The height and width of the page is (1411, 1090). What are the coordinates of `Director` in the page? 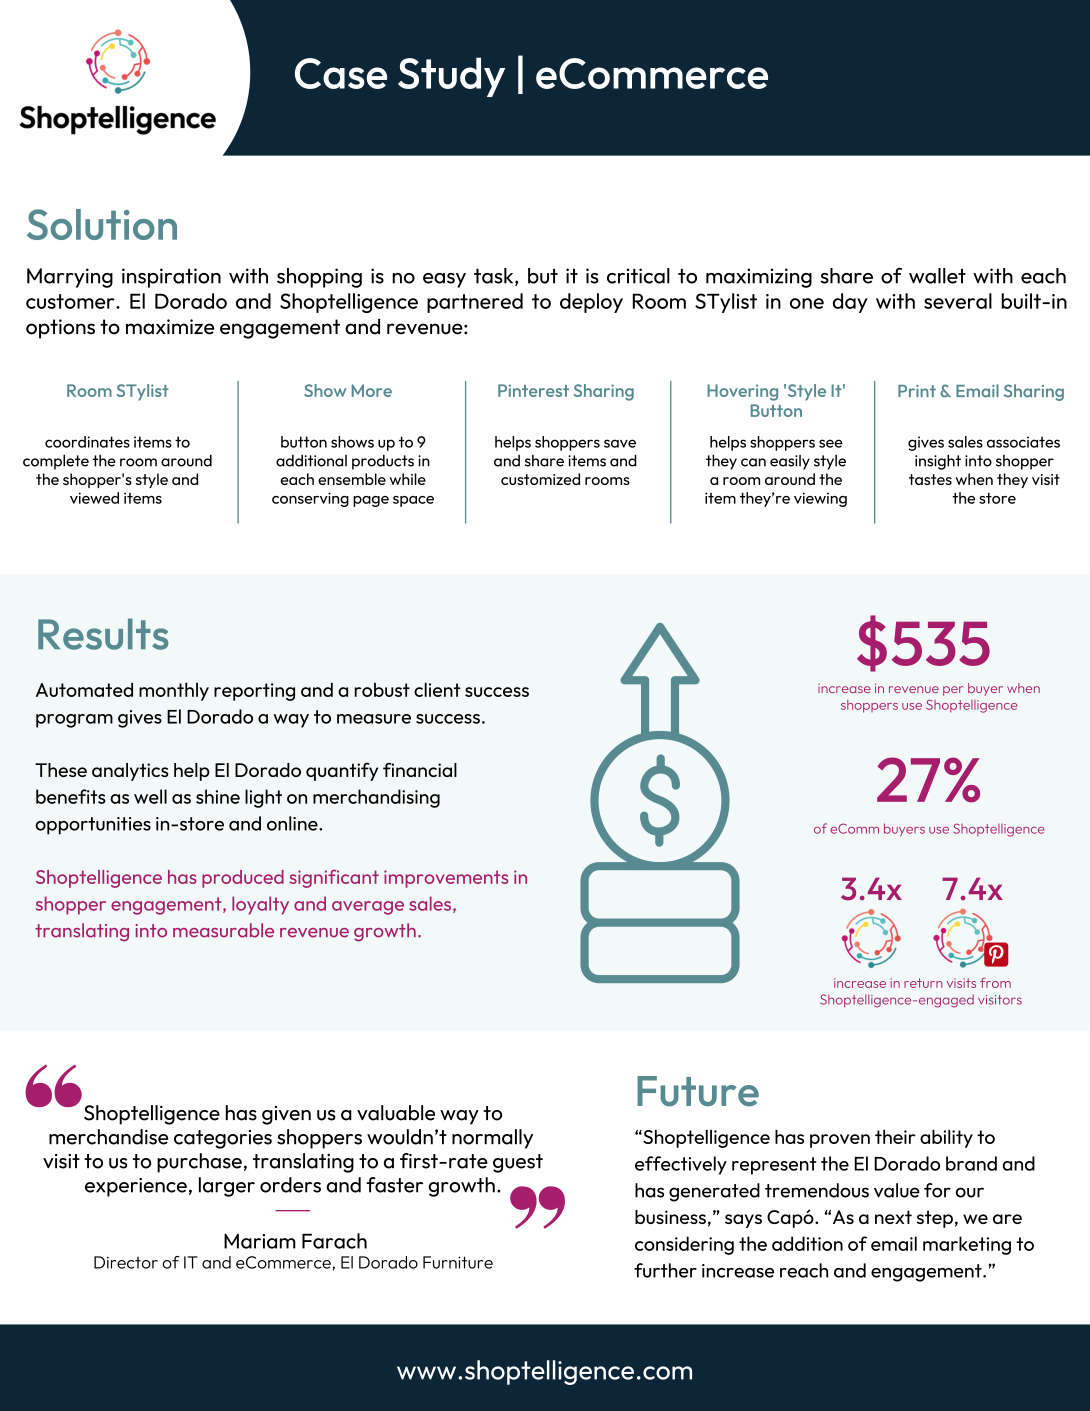 It's located at (126, 1262).
